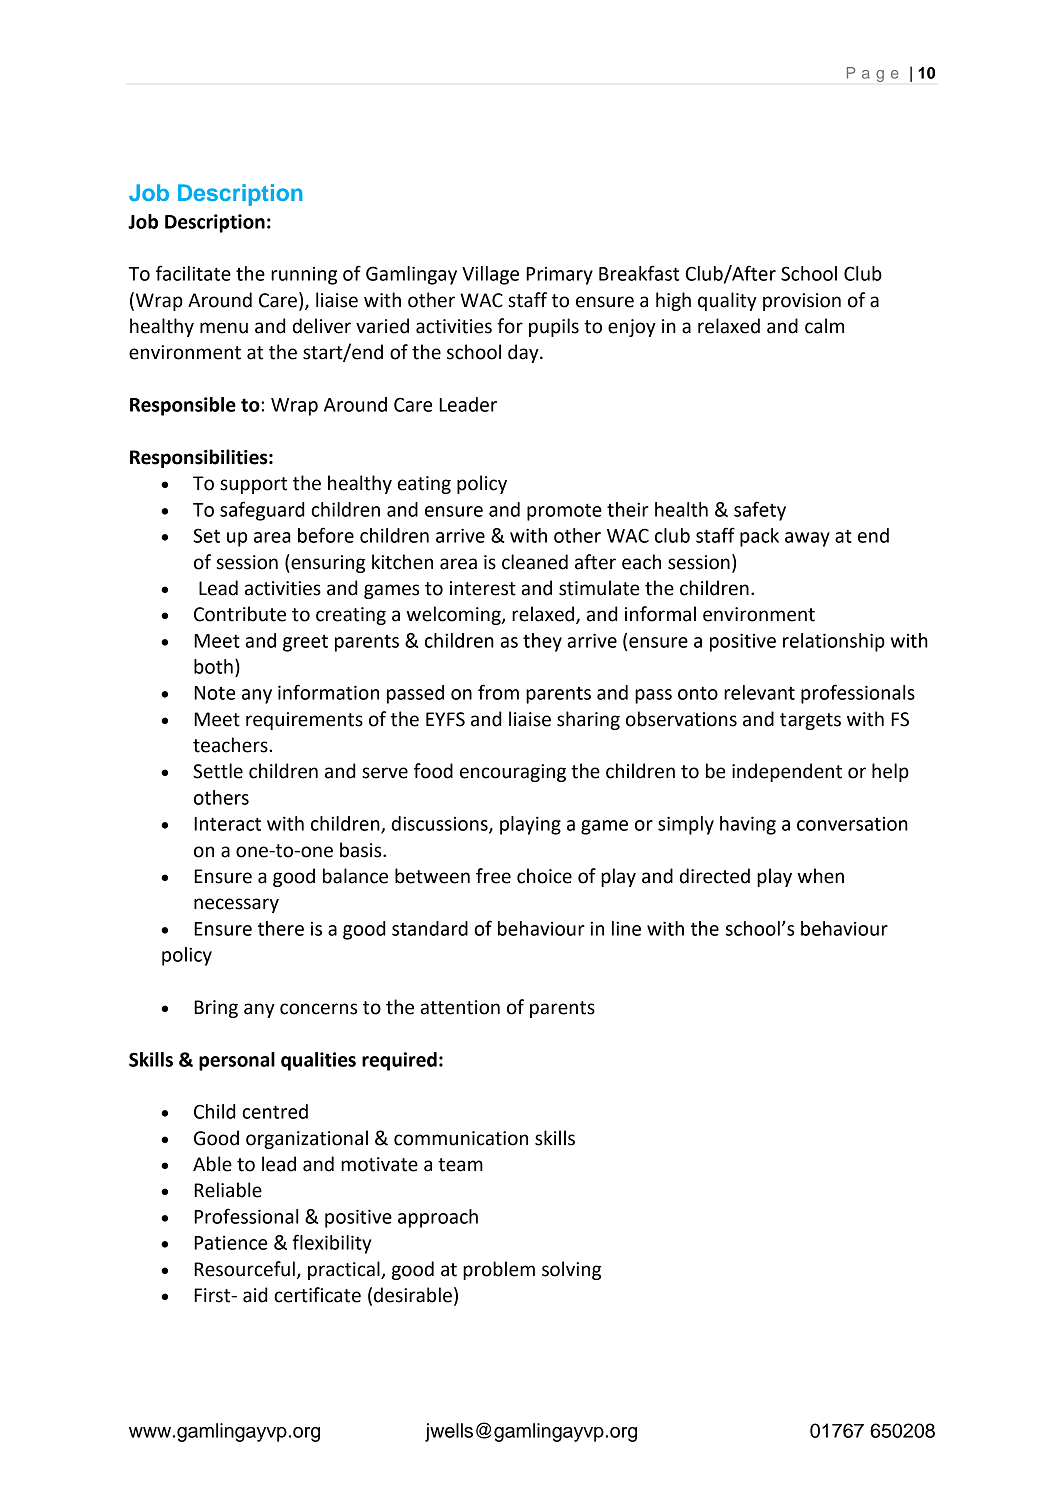  I want to click on encouraging, so click(513, 773).
